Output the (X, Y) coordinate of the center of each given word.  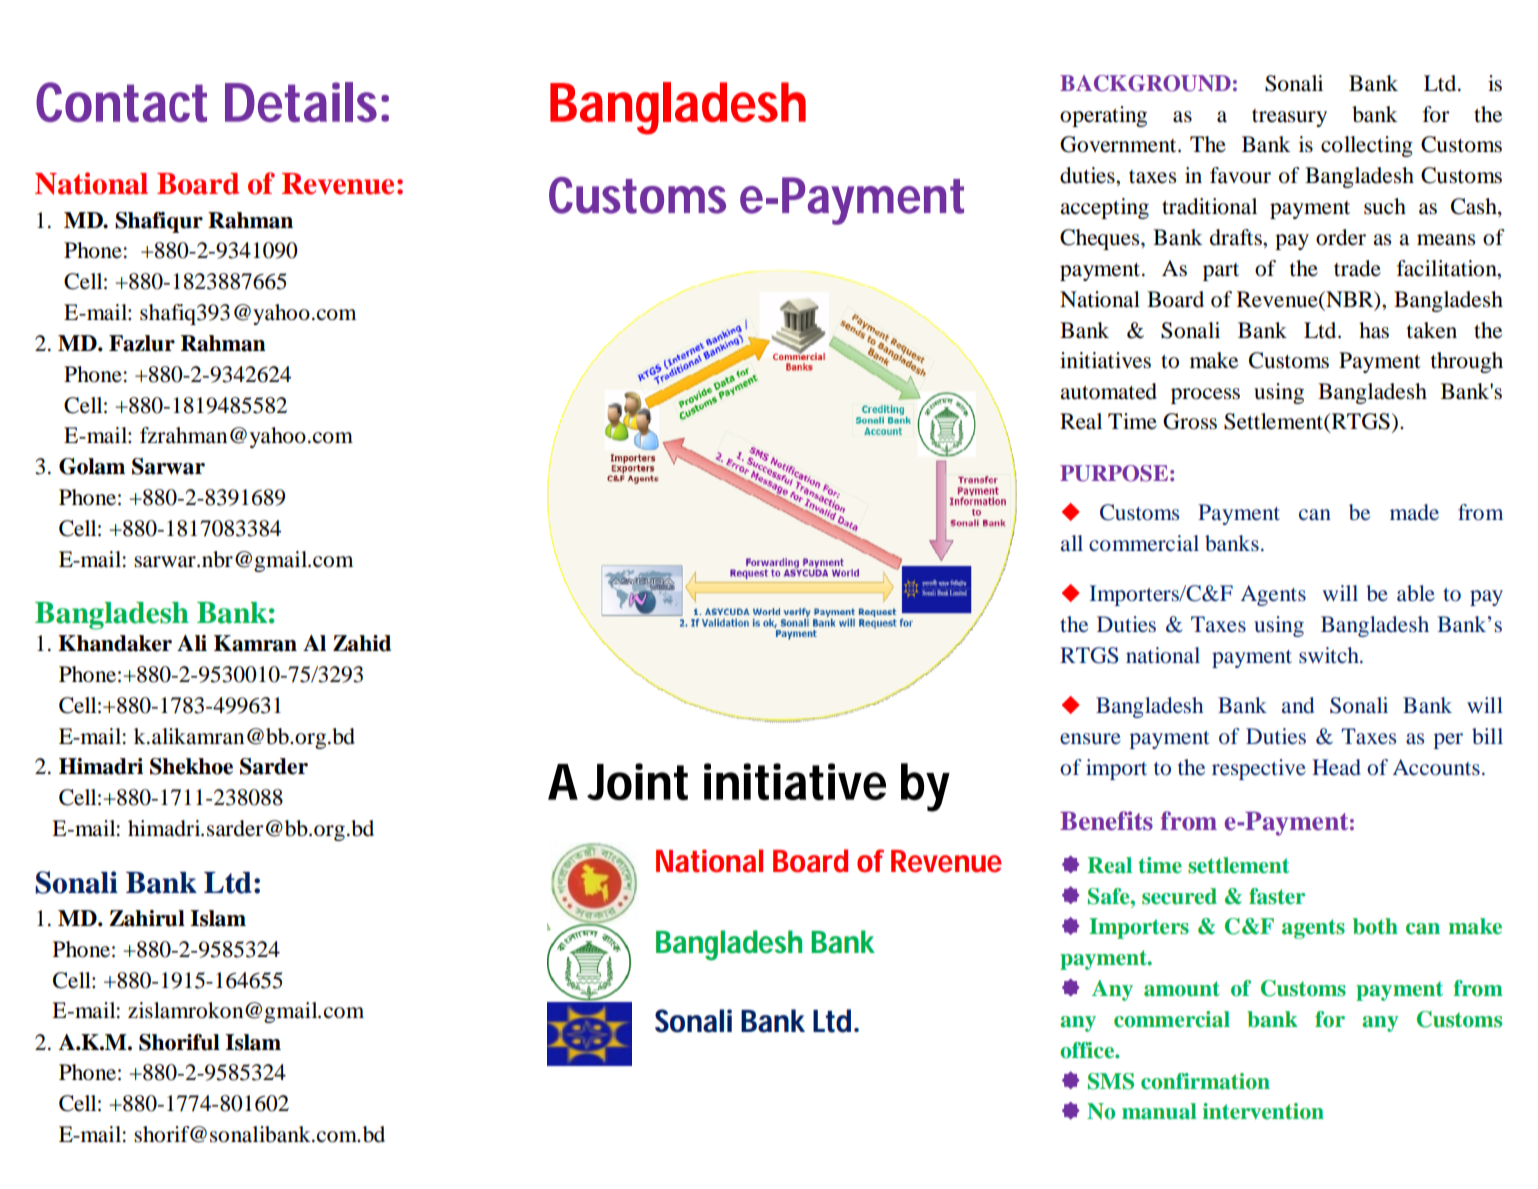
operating (1103, 116)
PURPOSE (1114, 473)
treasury (1289, 118)
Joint (637, 782)
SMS (1111, 1081)
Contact (121, 102)
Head (1336, 767)
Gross (1190, 421)
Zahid (362, 643)
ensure (1090, 738)
